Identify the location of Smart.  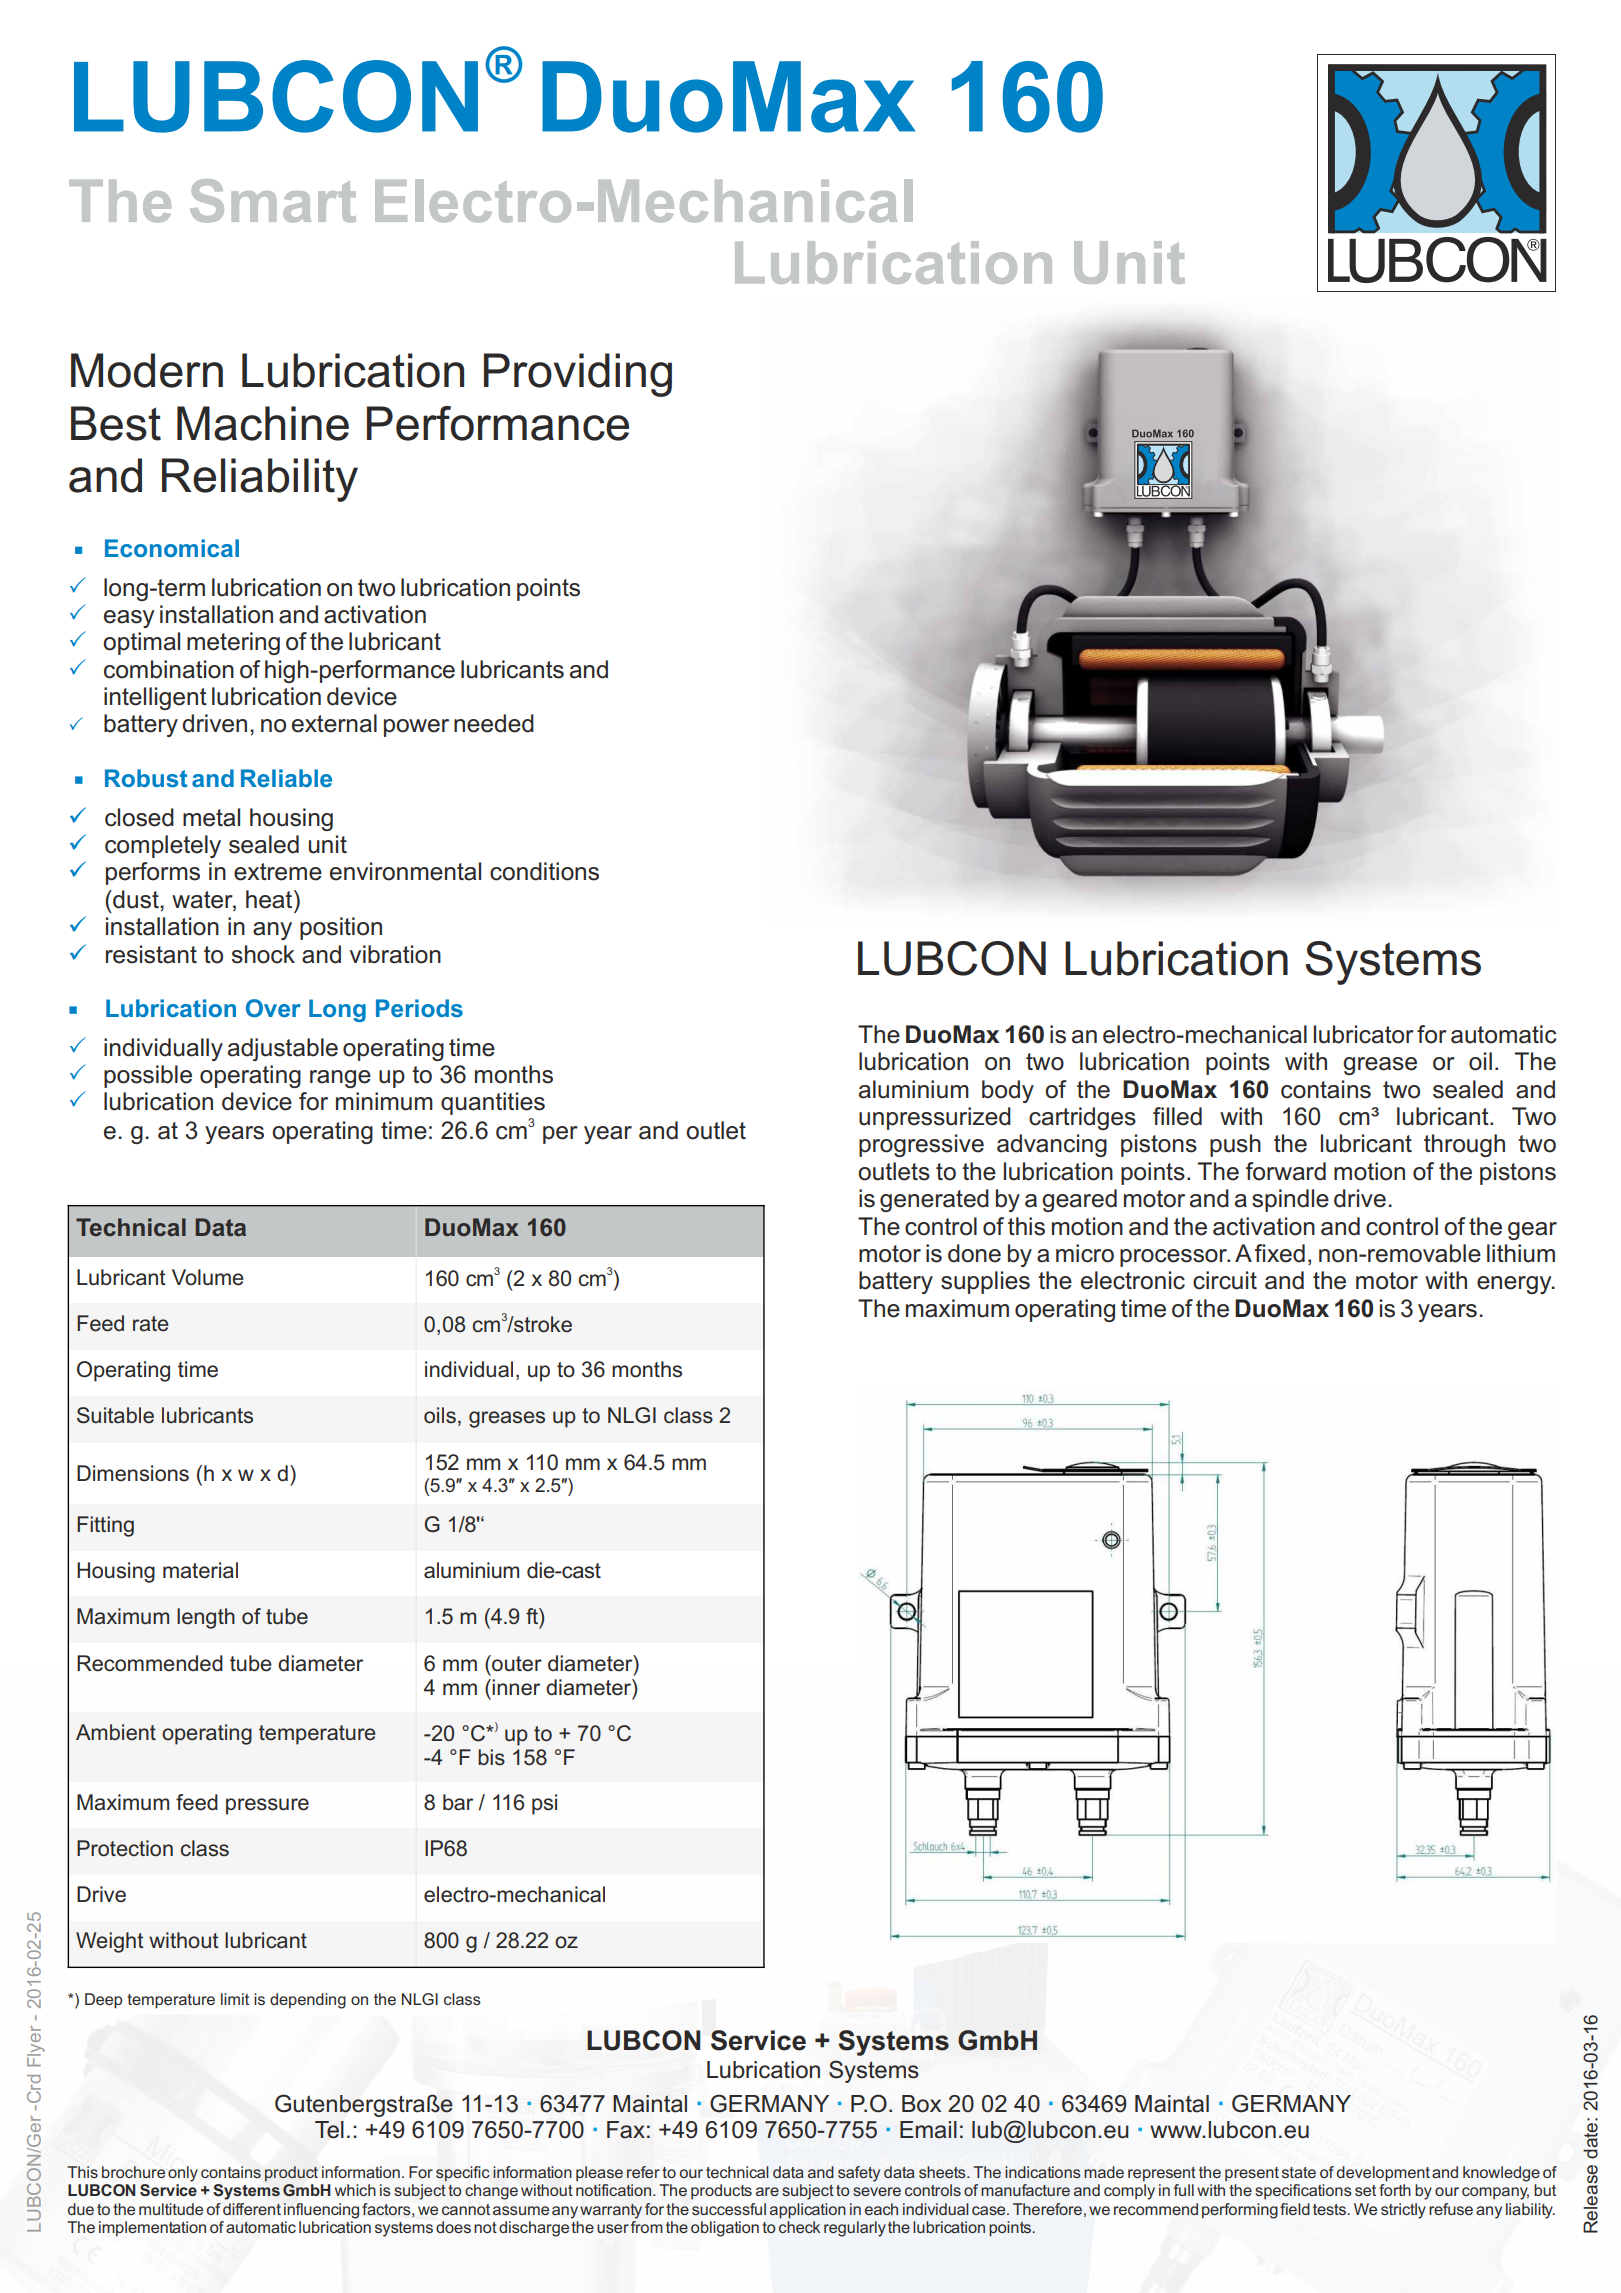
(273, 201).
